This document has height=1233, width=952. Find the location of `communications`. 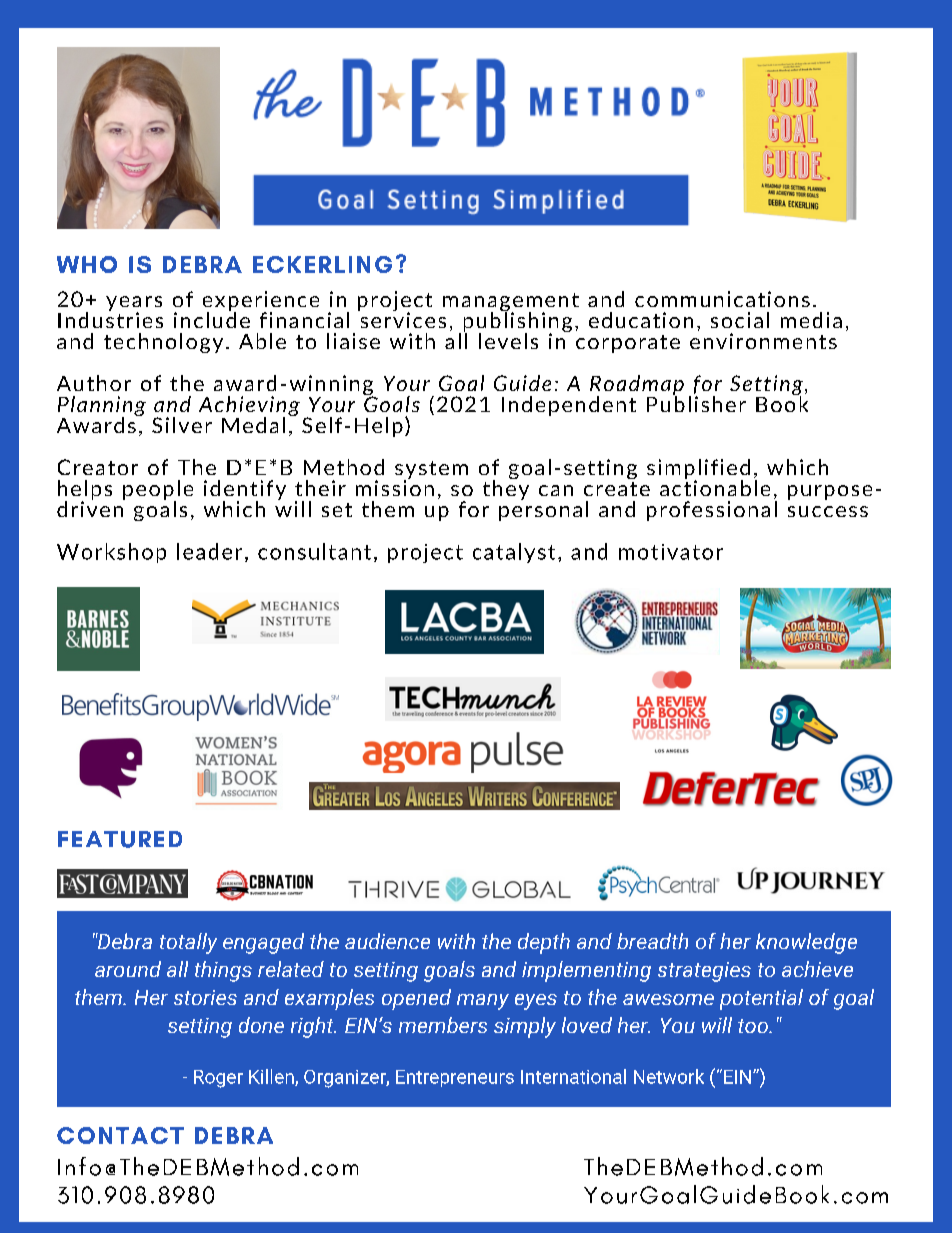

communications is located at coordinates (722, 299).
